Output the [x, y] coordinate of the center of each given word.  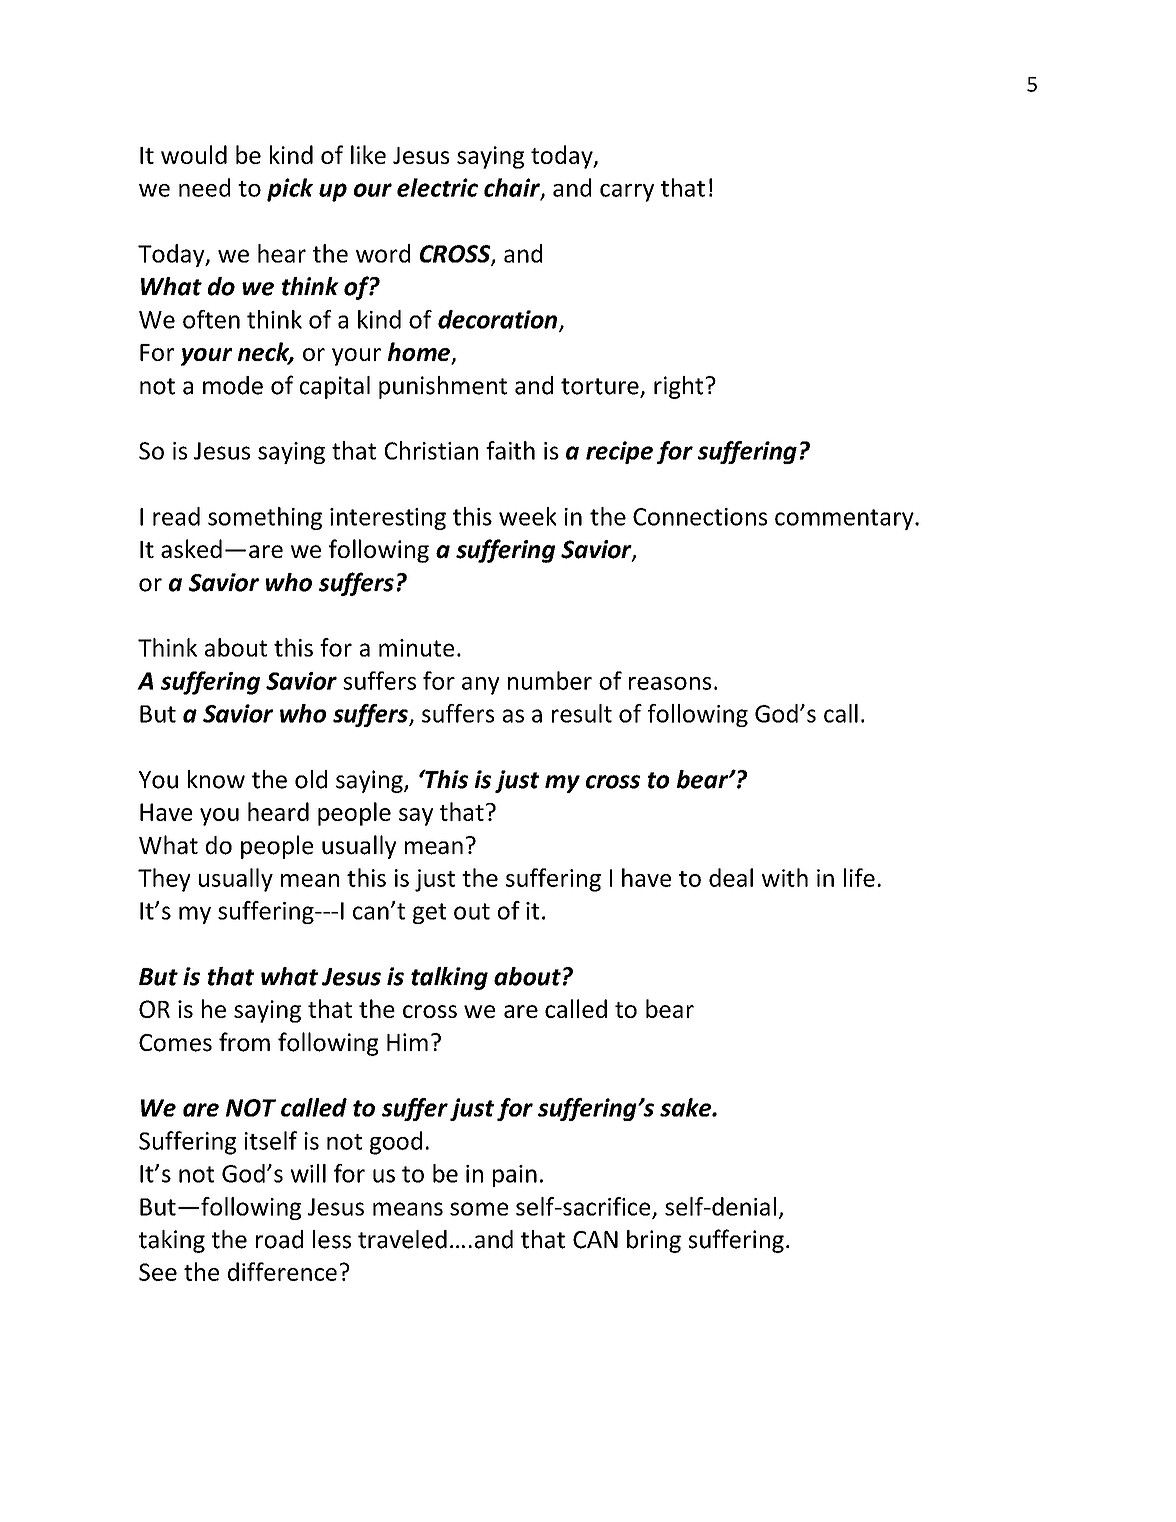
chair [513, 188]
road [279, 1239]
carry [627, 193]
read [176, 516]
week [528, 516]
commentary [845, 519]
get [429, 913]
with [785, 877]
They [164, 880]
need [204, 187]
